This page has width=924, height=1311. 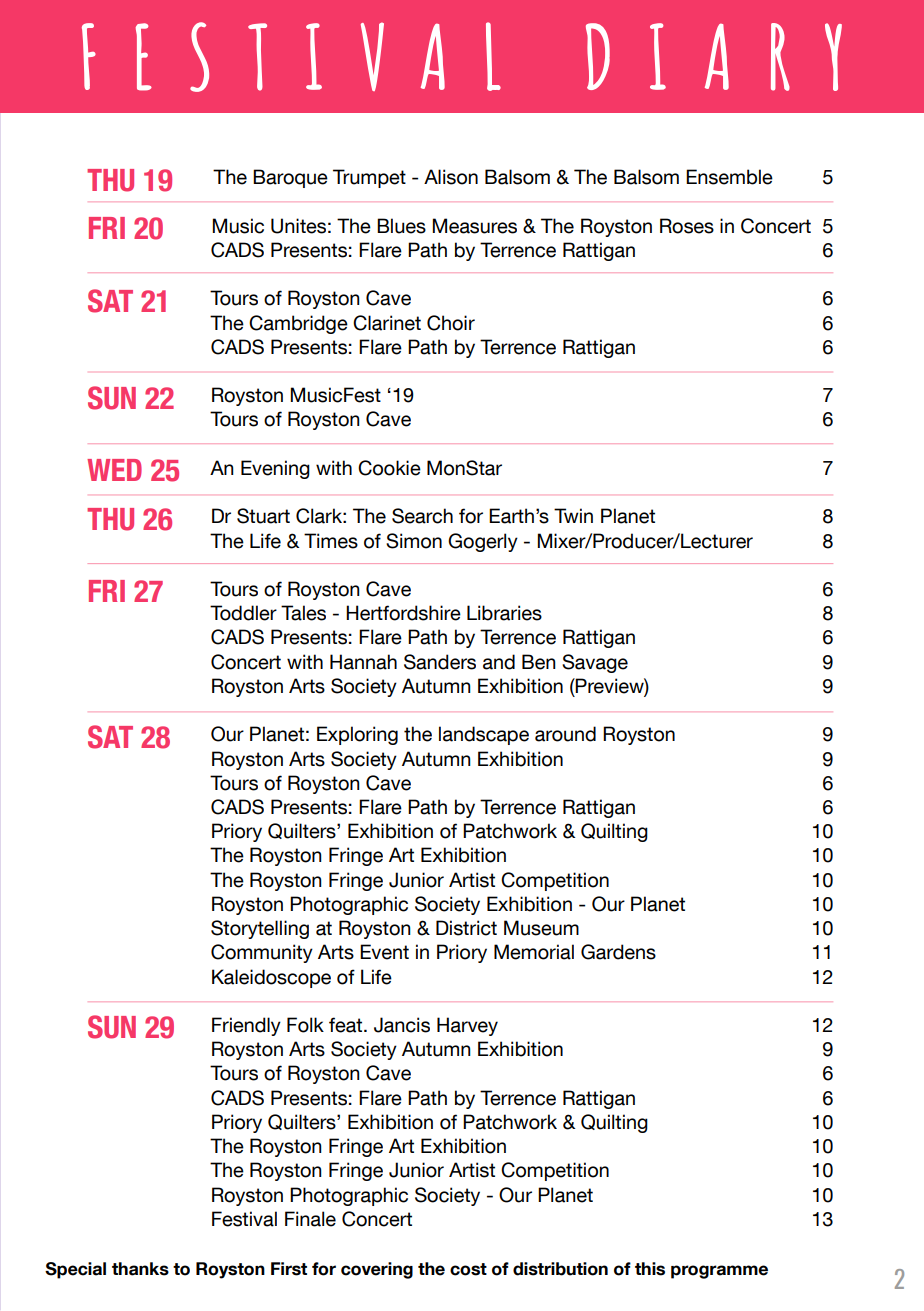 I want to click on Exploring, so click(x=357, y=735).
